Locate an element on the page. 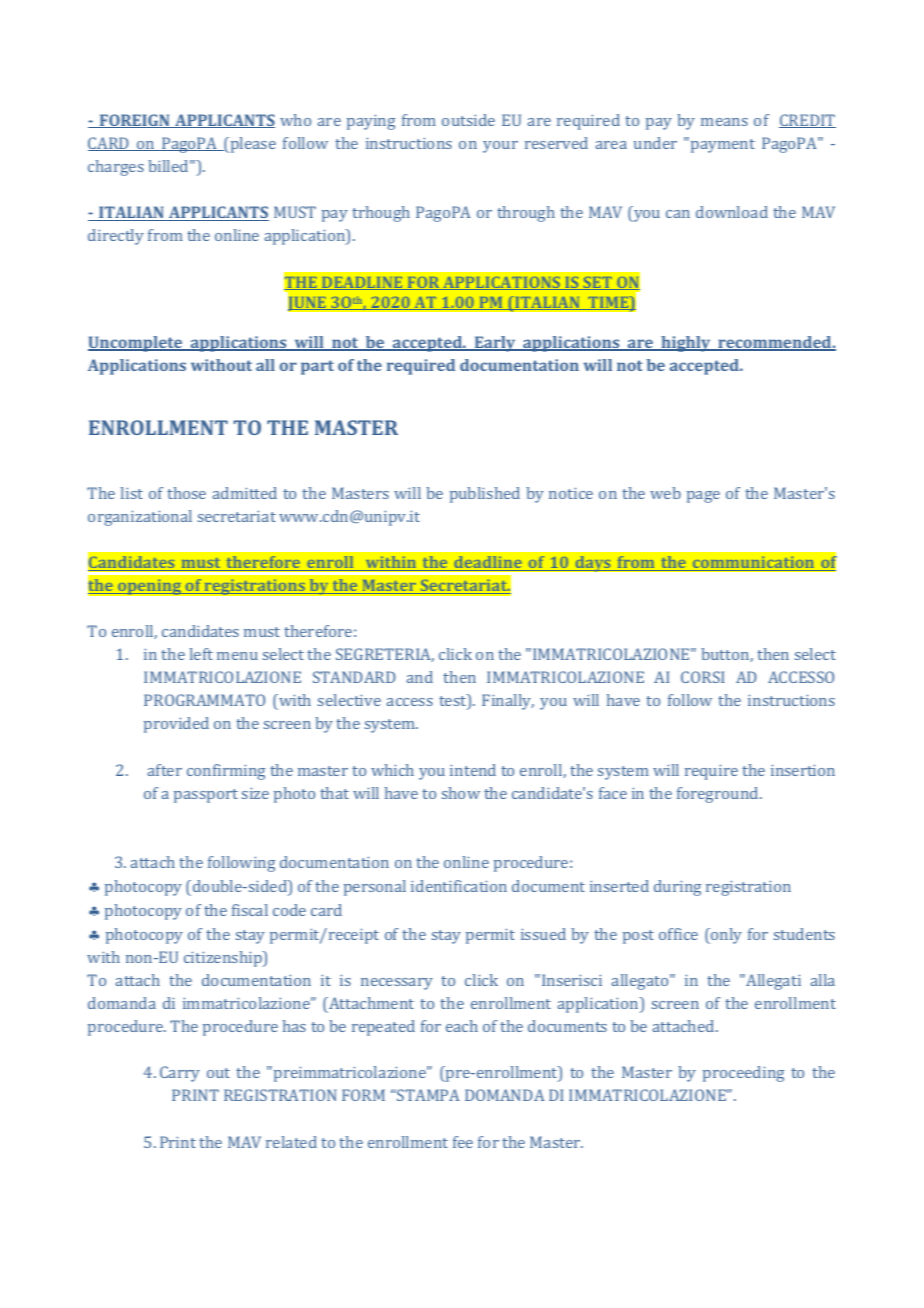 Image resolution: width=924 pixels, height=1308 pixels. left is located at coordinates (201, 654).
